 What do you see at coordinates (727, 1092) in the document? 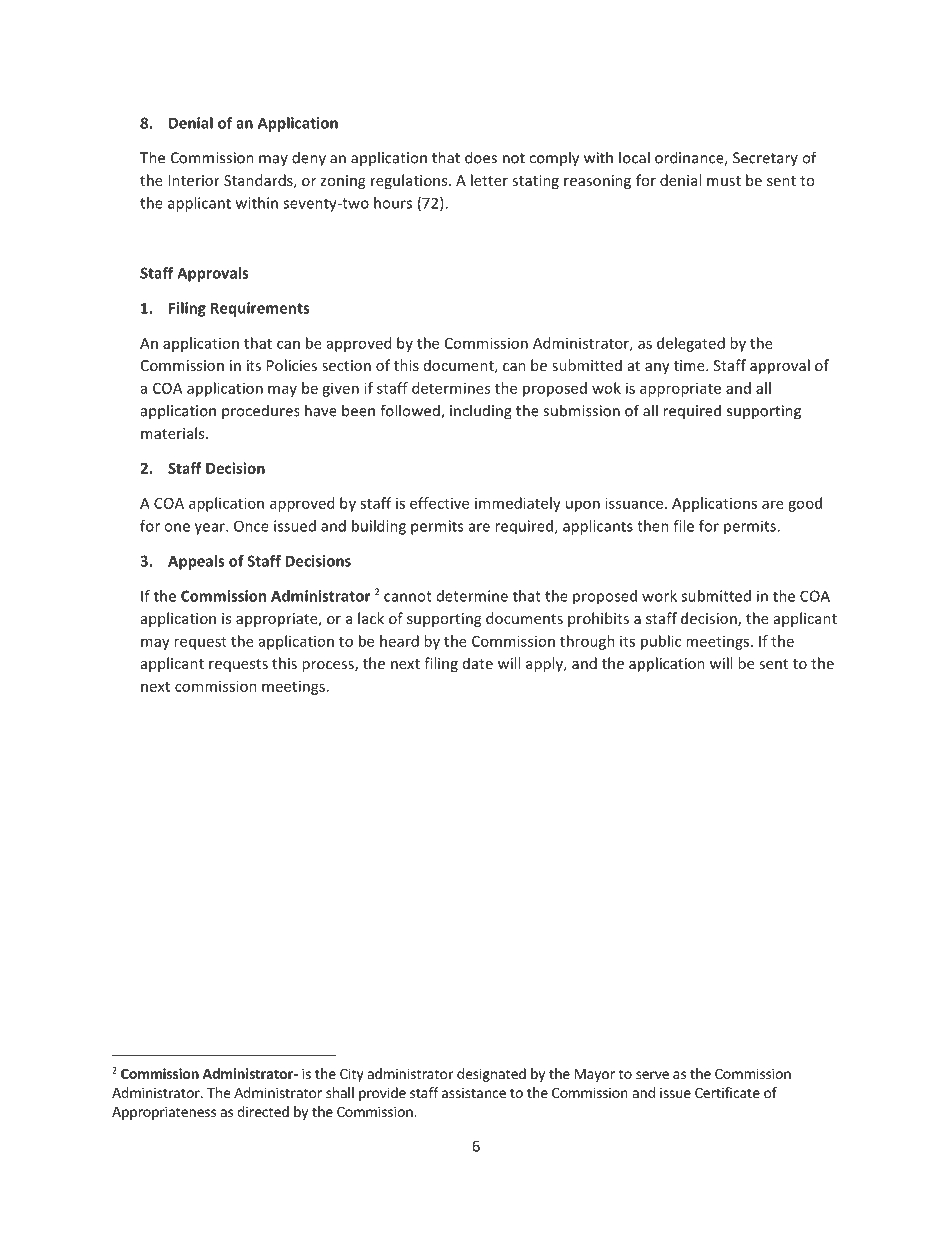
I see `Certificate` at bounding box center [727, 1092].
